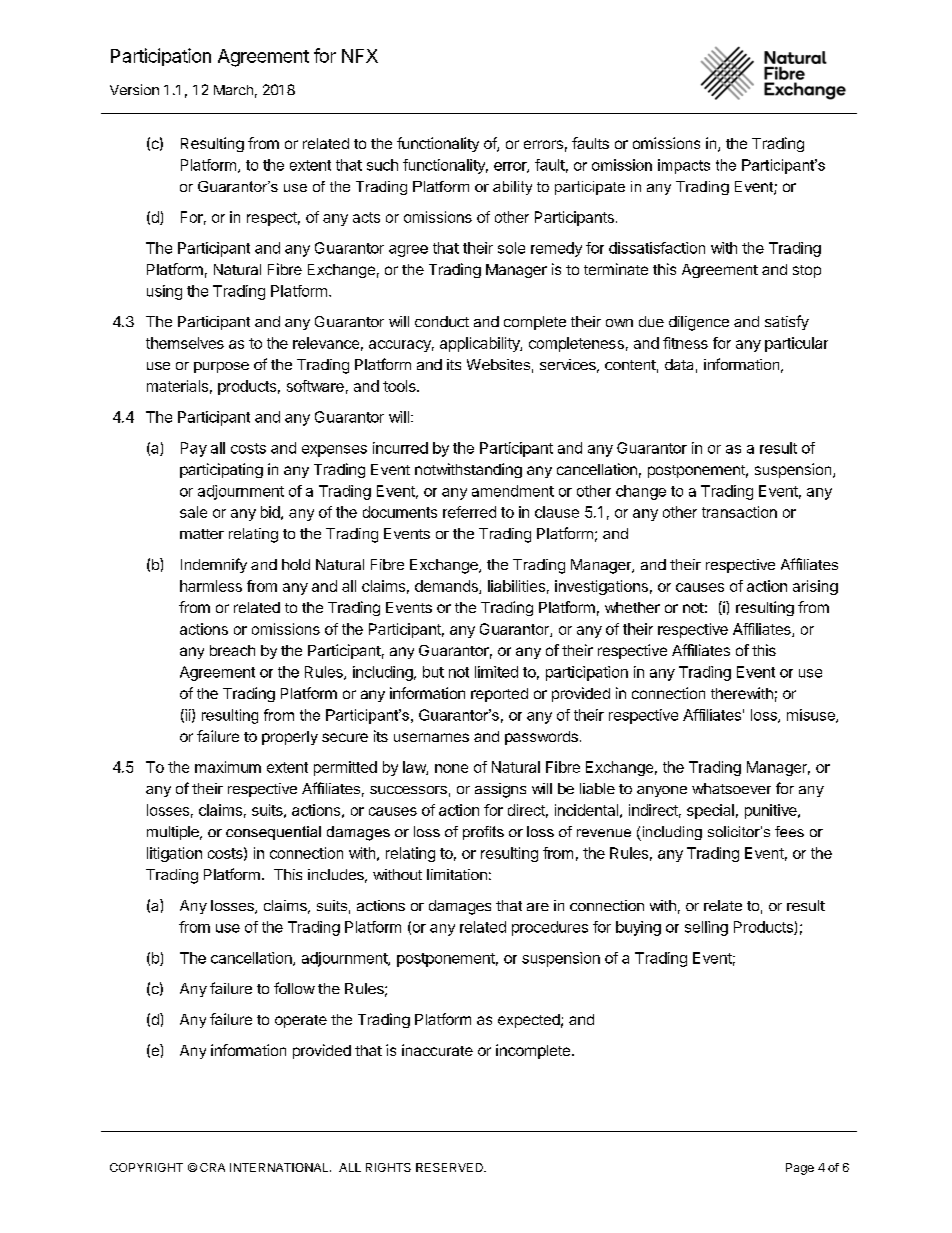  What do you see at coordinates (232, 650) in the screenshot?
I see `breach` at bounding box center [232, 650].
